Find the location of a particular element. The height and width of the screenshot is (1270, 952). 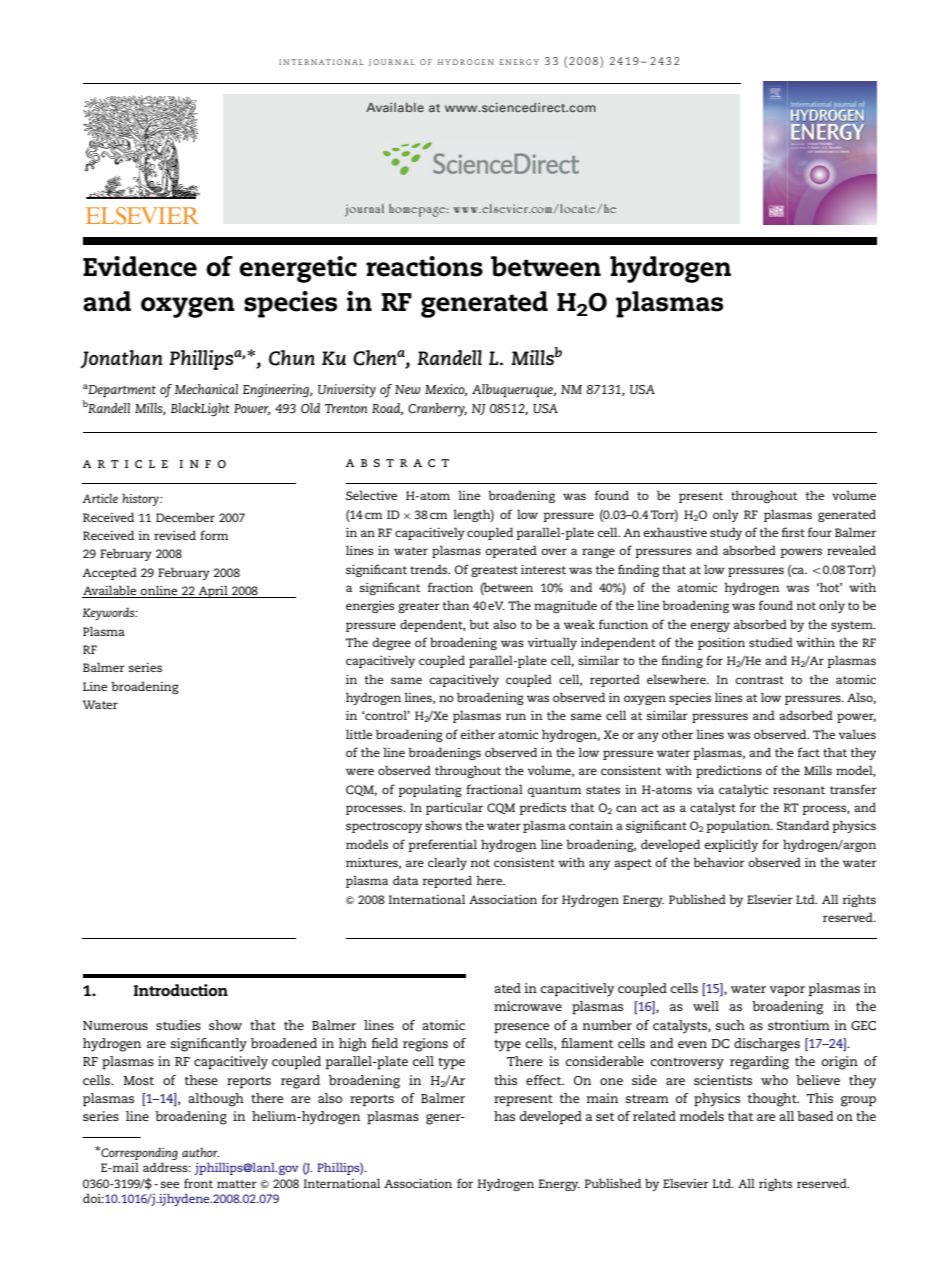

clearly is located at coordinates (447, 863).
